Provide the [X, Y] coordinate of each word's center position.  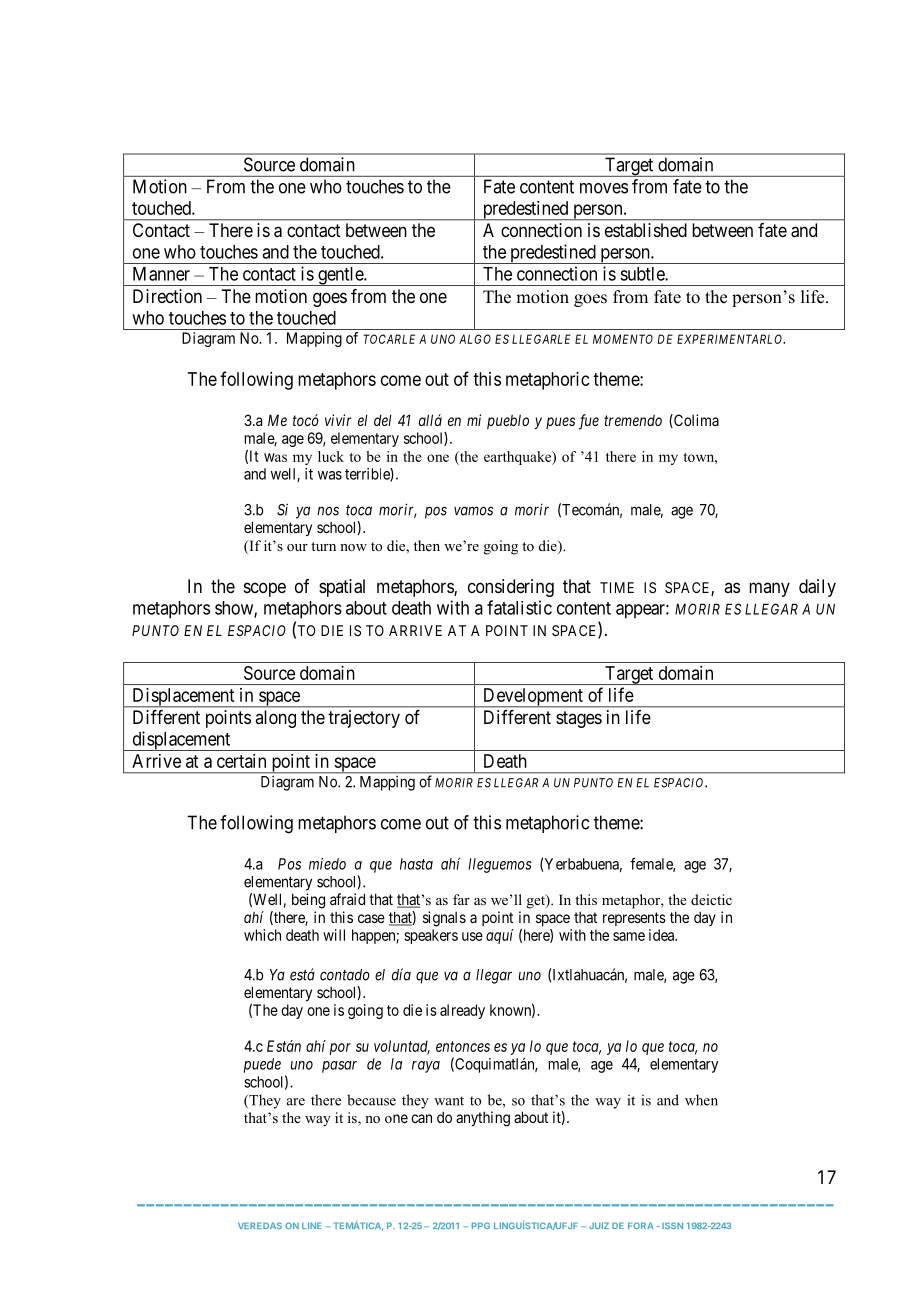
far [461, 899]
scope [265, 589]
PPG [481, 1225]
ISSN [672, 1225]
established [646, 230]
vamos [473, 511]
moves [604, 188]
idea [663, 935]
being [308, 901]
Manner [161, 274]
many [769, 589]
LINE [312, 1225]
